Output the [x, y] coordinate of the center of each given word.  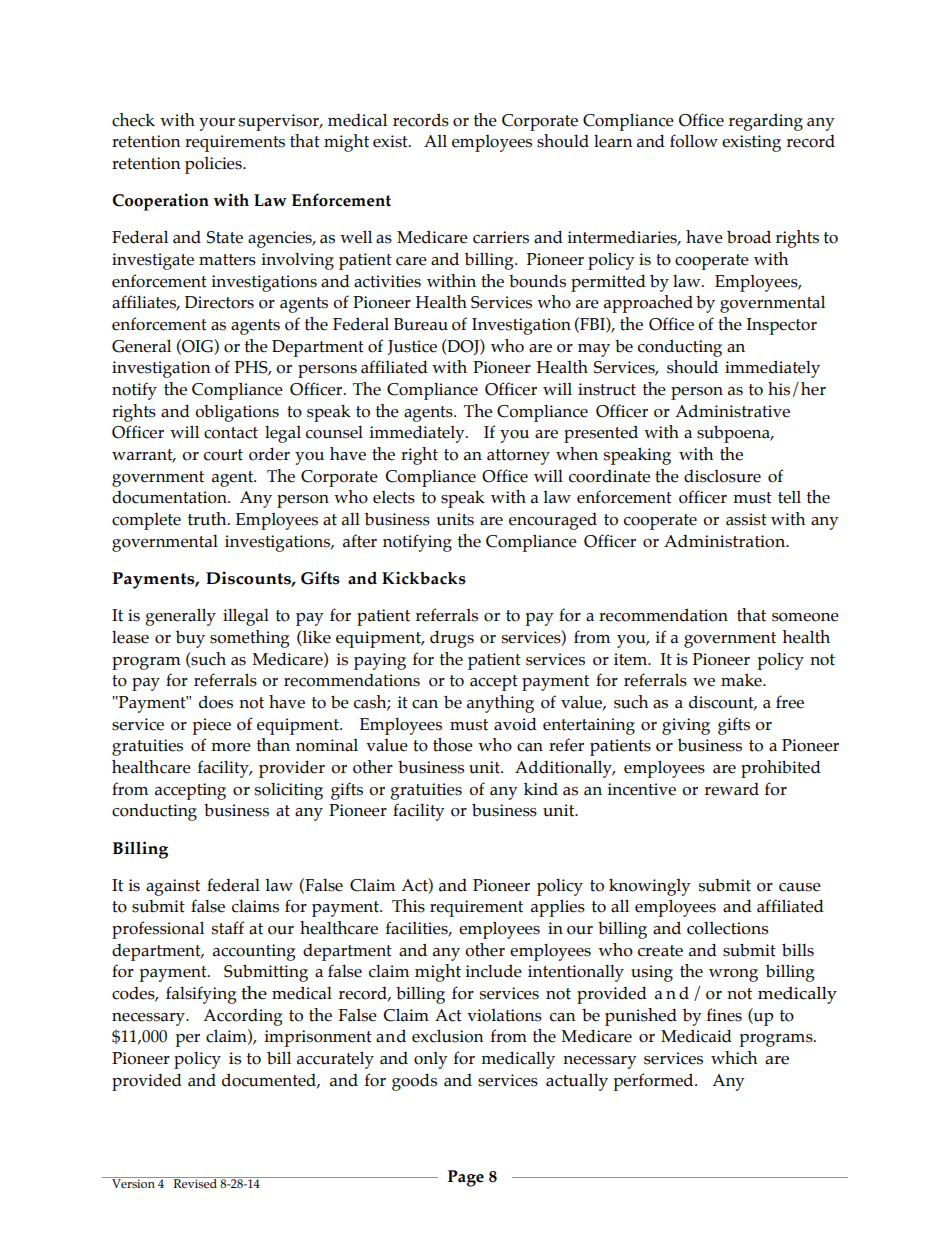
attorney [518, 457]
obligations [237, 413]
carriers [501, 237]
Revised [195, 1182]
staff [228, 928]
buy [190, 639]
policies [214, 165]
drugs [452, 639]
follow [694, 141]
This [408, 906]
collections [728, 928]
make [742, 680]
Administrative [732, 411]
